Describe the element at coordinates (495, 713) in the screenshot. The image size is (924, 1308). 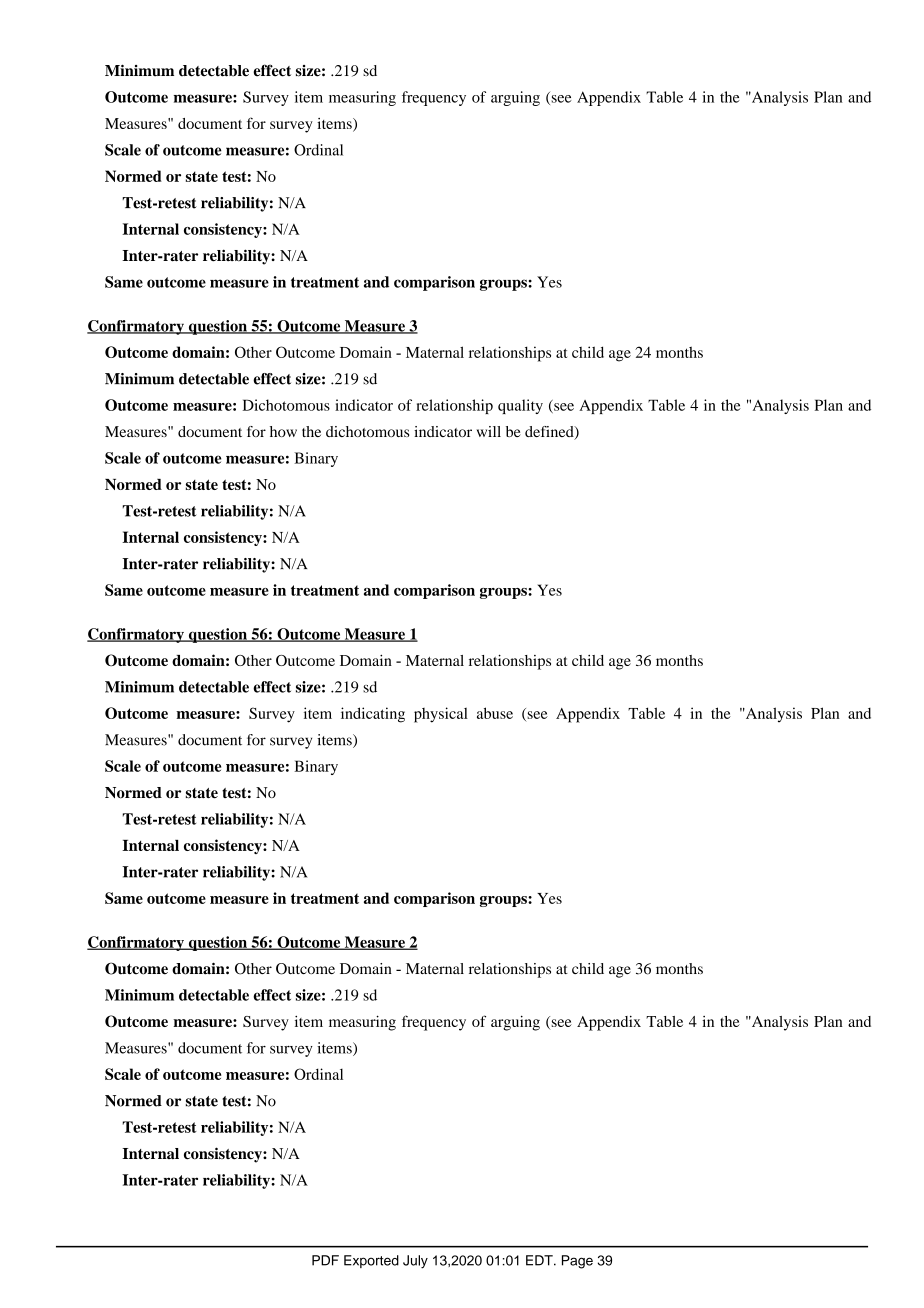
I see `abuse` at that location.
